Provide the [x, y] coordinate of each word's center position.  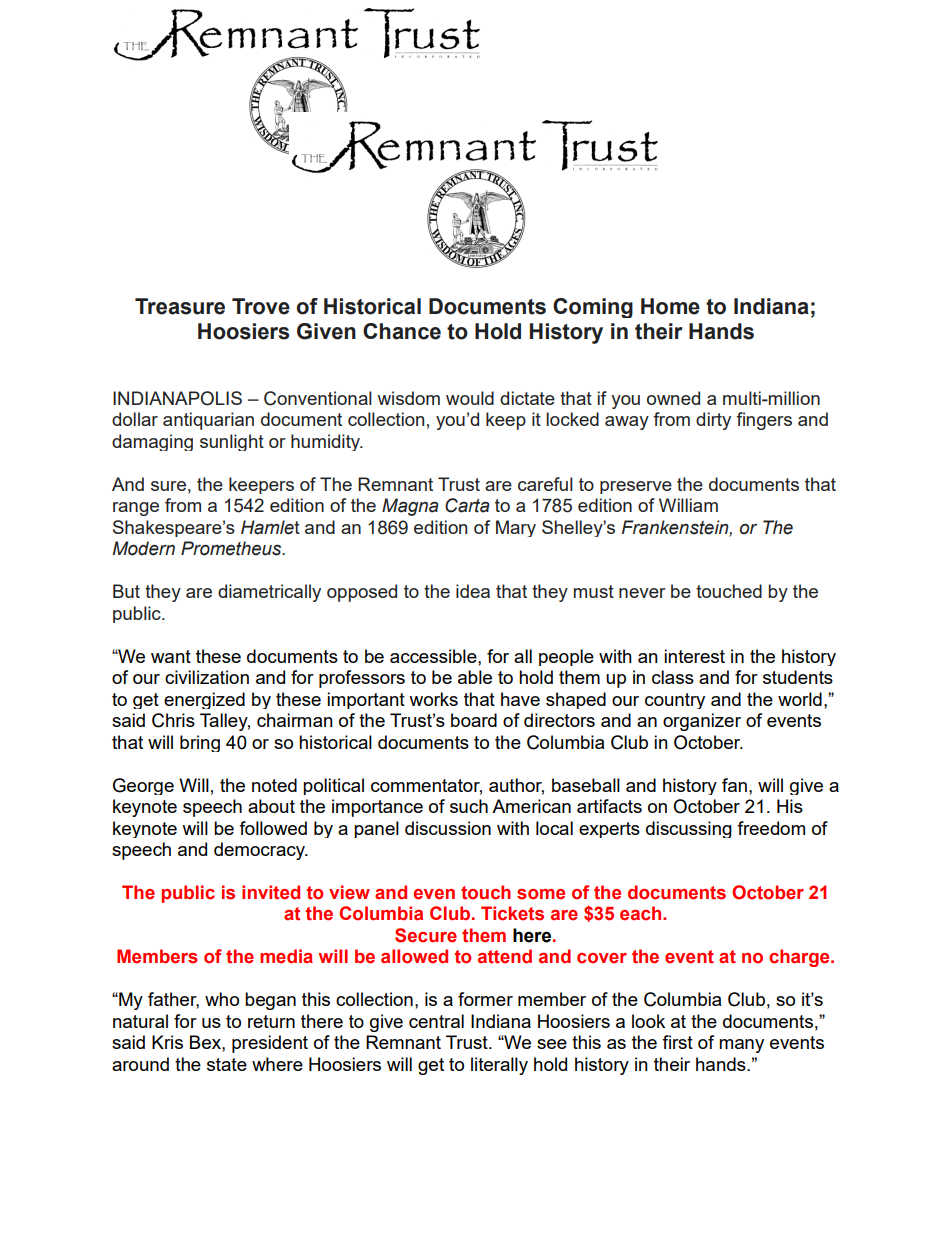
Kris [167, 1042]
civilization [207, 677]
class [673, 677]
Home [670, 306]
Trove [261, 306]
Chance [402, 331]
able [475, 677]
